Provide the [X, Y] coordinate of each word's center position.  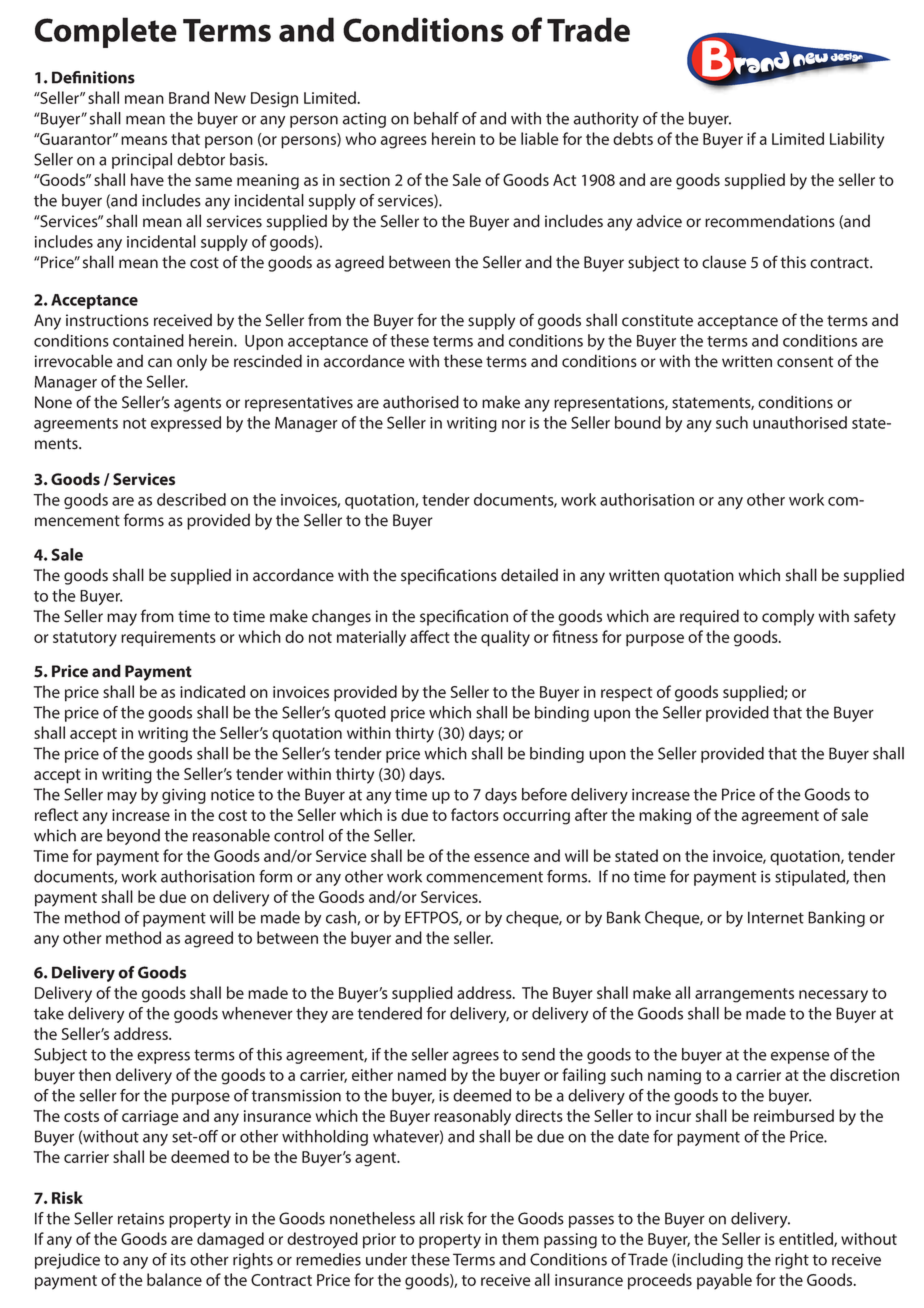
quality [505, 638]
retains [141, 1218]
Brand [189, 97]
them [520, 1238]
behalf [436, 118]
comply [788, 617]
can [160, 363]
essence [502, 857]
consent [805, 362]
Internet [776, 917]
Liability [857, 140]
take [49, 1013]
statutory [85, 639]
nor [514, 424]
